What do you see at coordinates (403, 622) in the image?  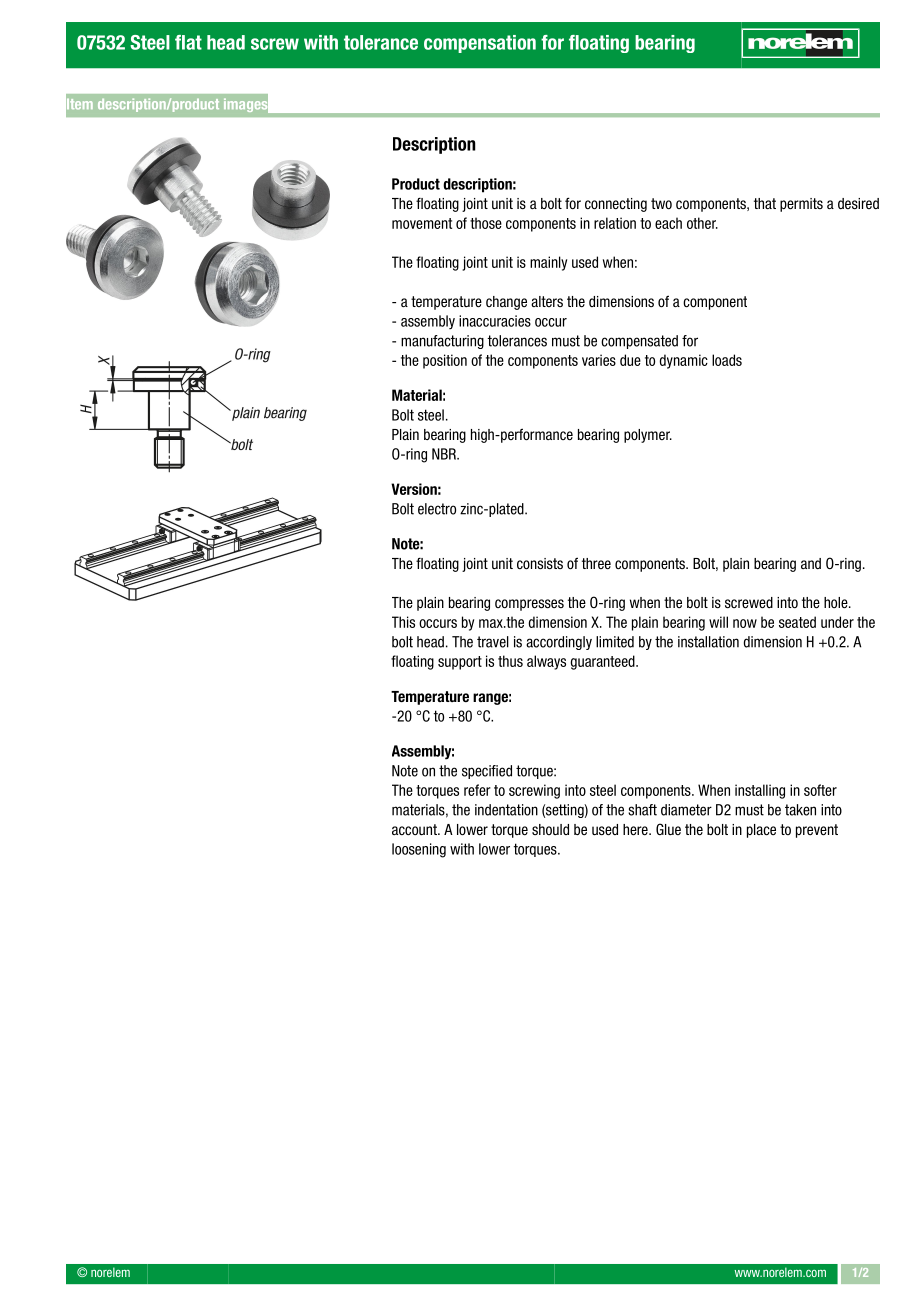 I see `This` at bounding box center [403, 622].
